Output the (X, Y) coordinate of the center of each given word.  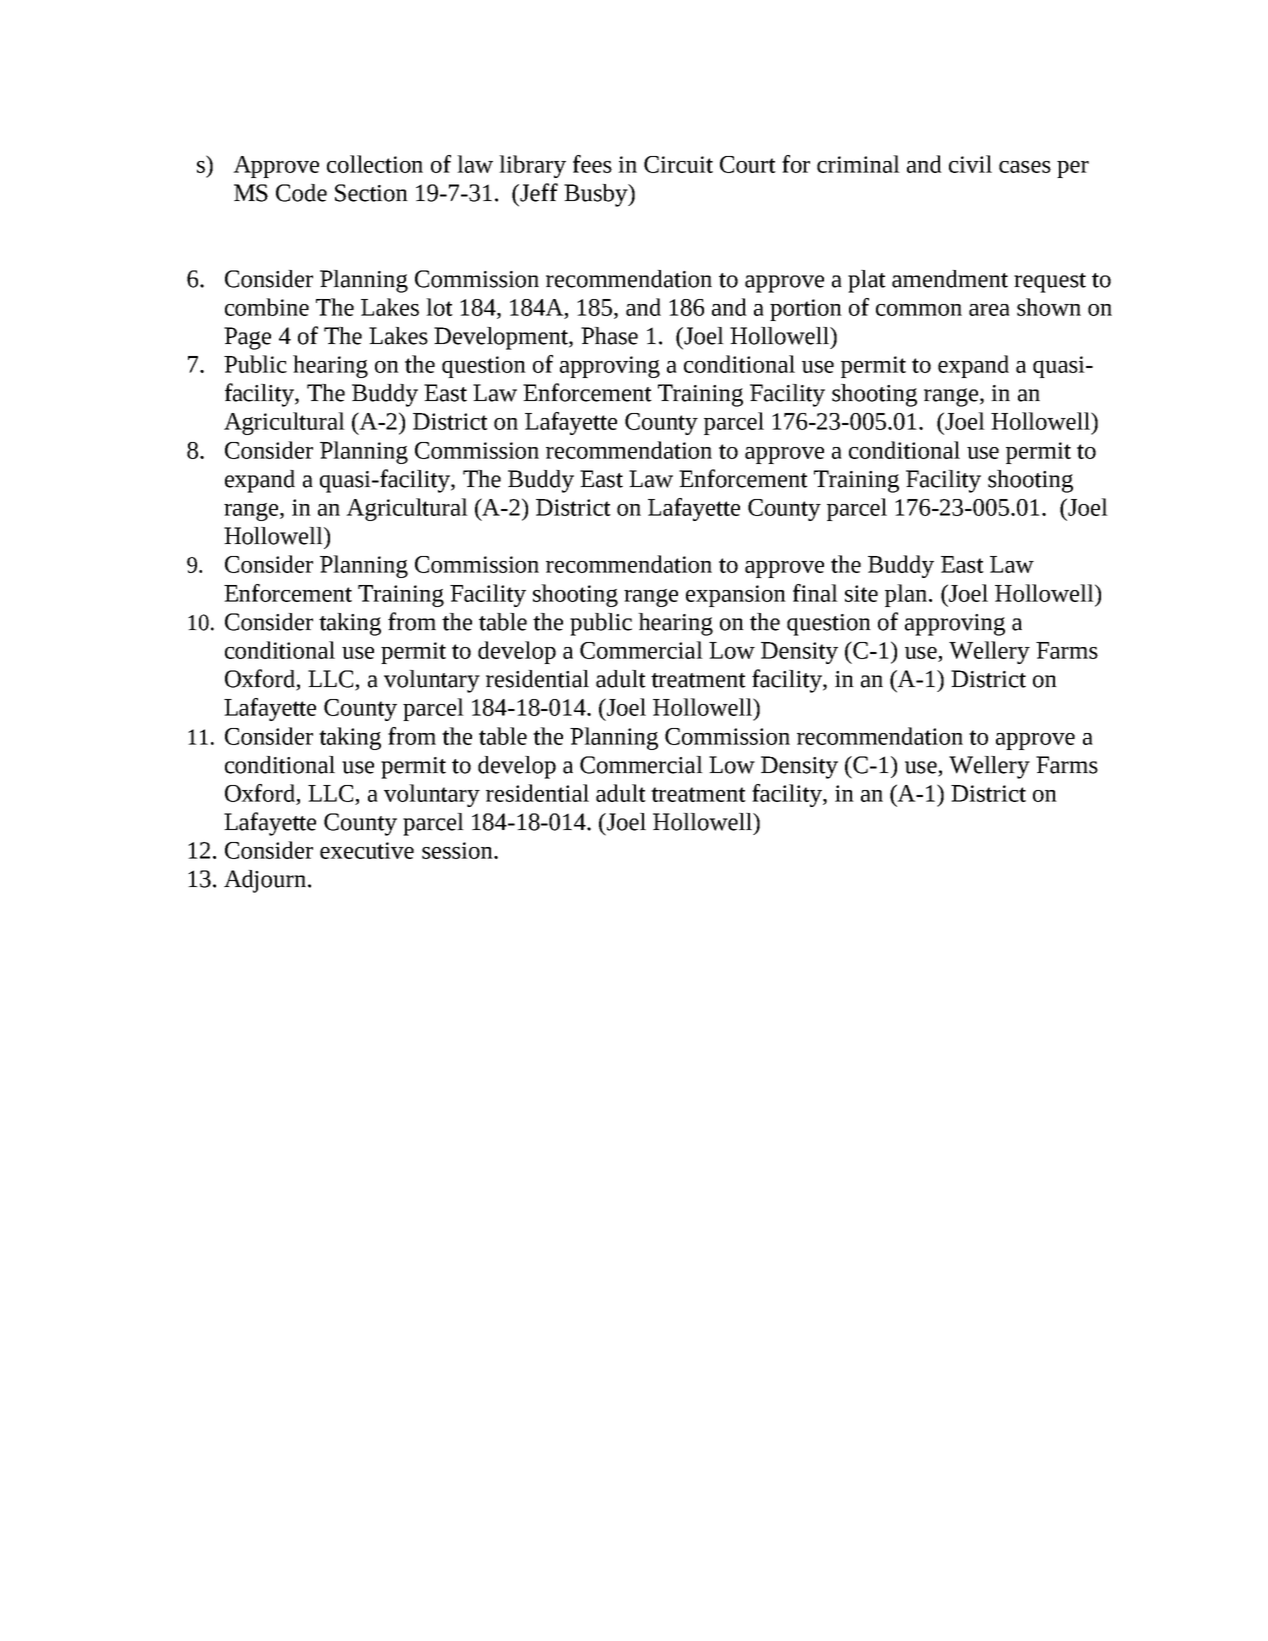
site (861, 593)
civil (970, 164)
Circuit (678, 164)
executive (367, 850)
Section (371, 193)
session (458, 850)
